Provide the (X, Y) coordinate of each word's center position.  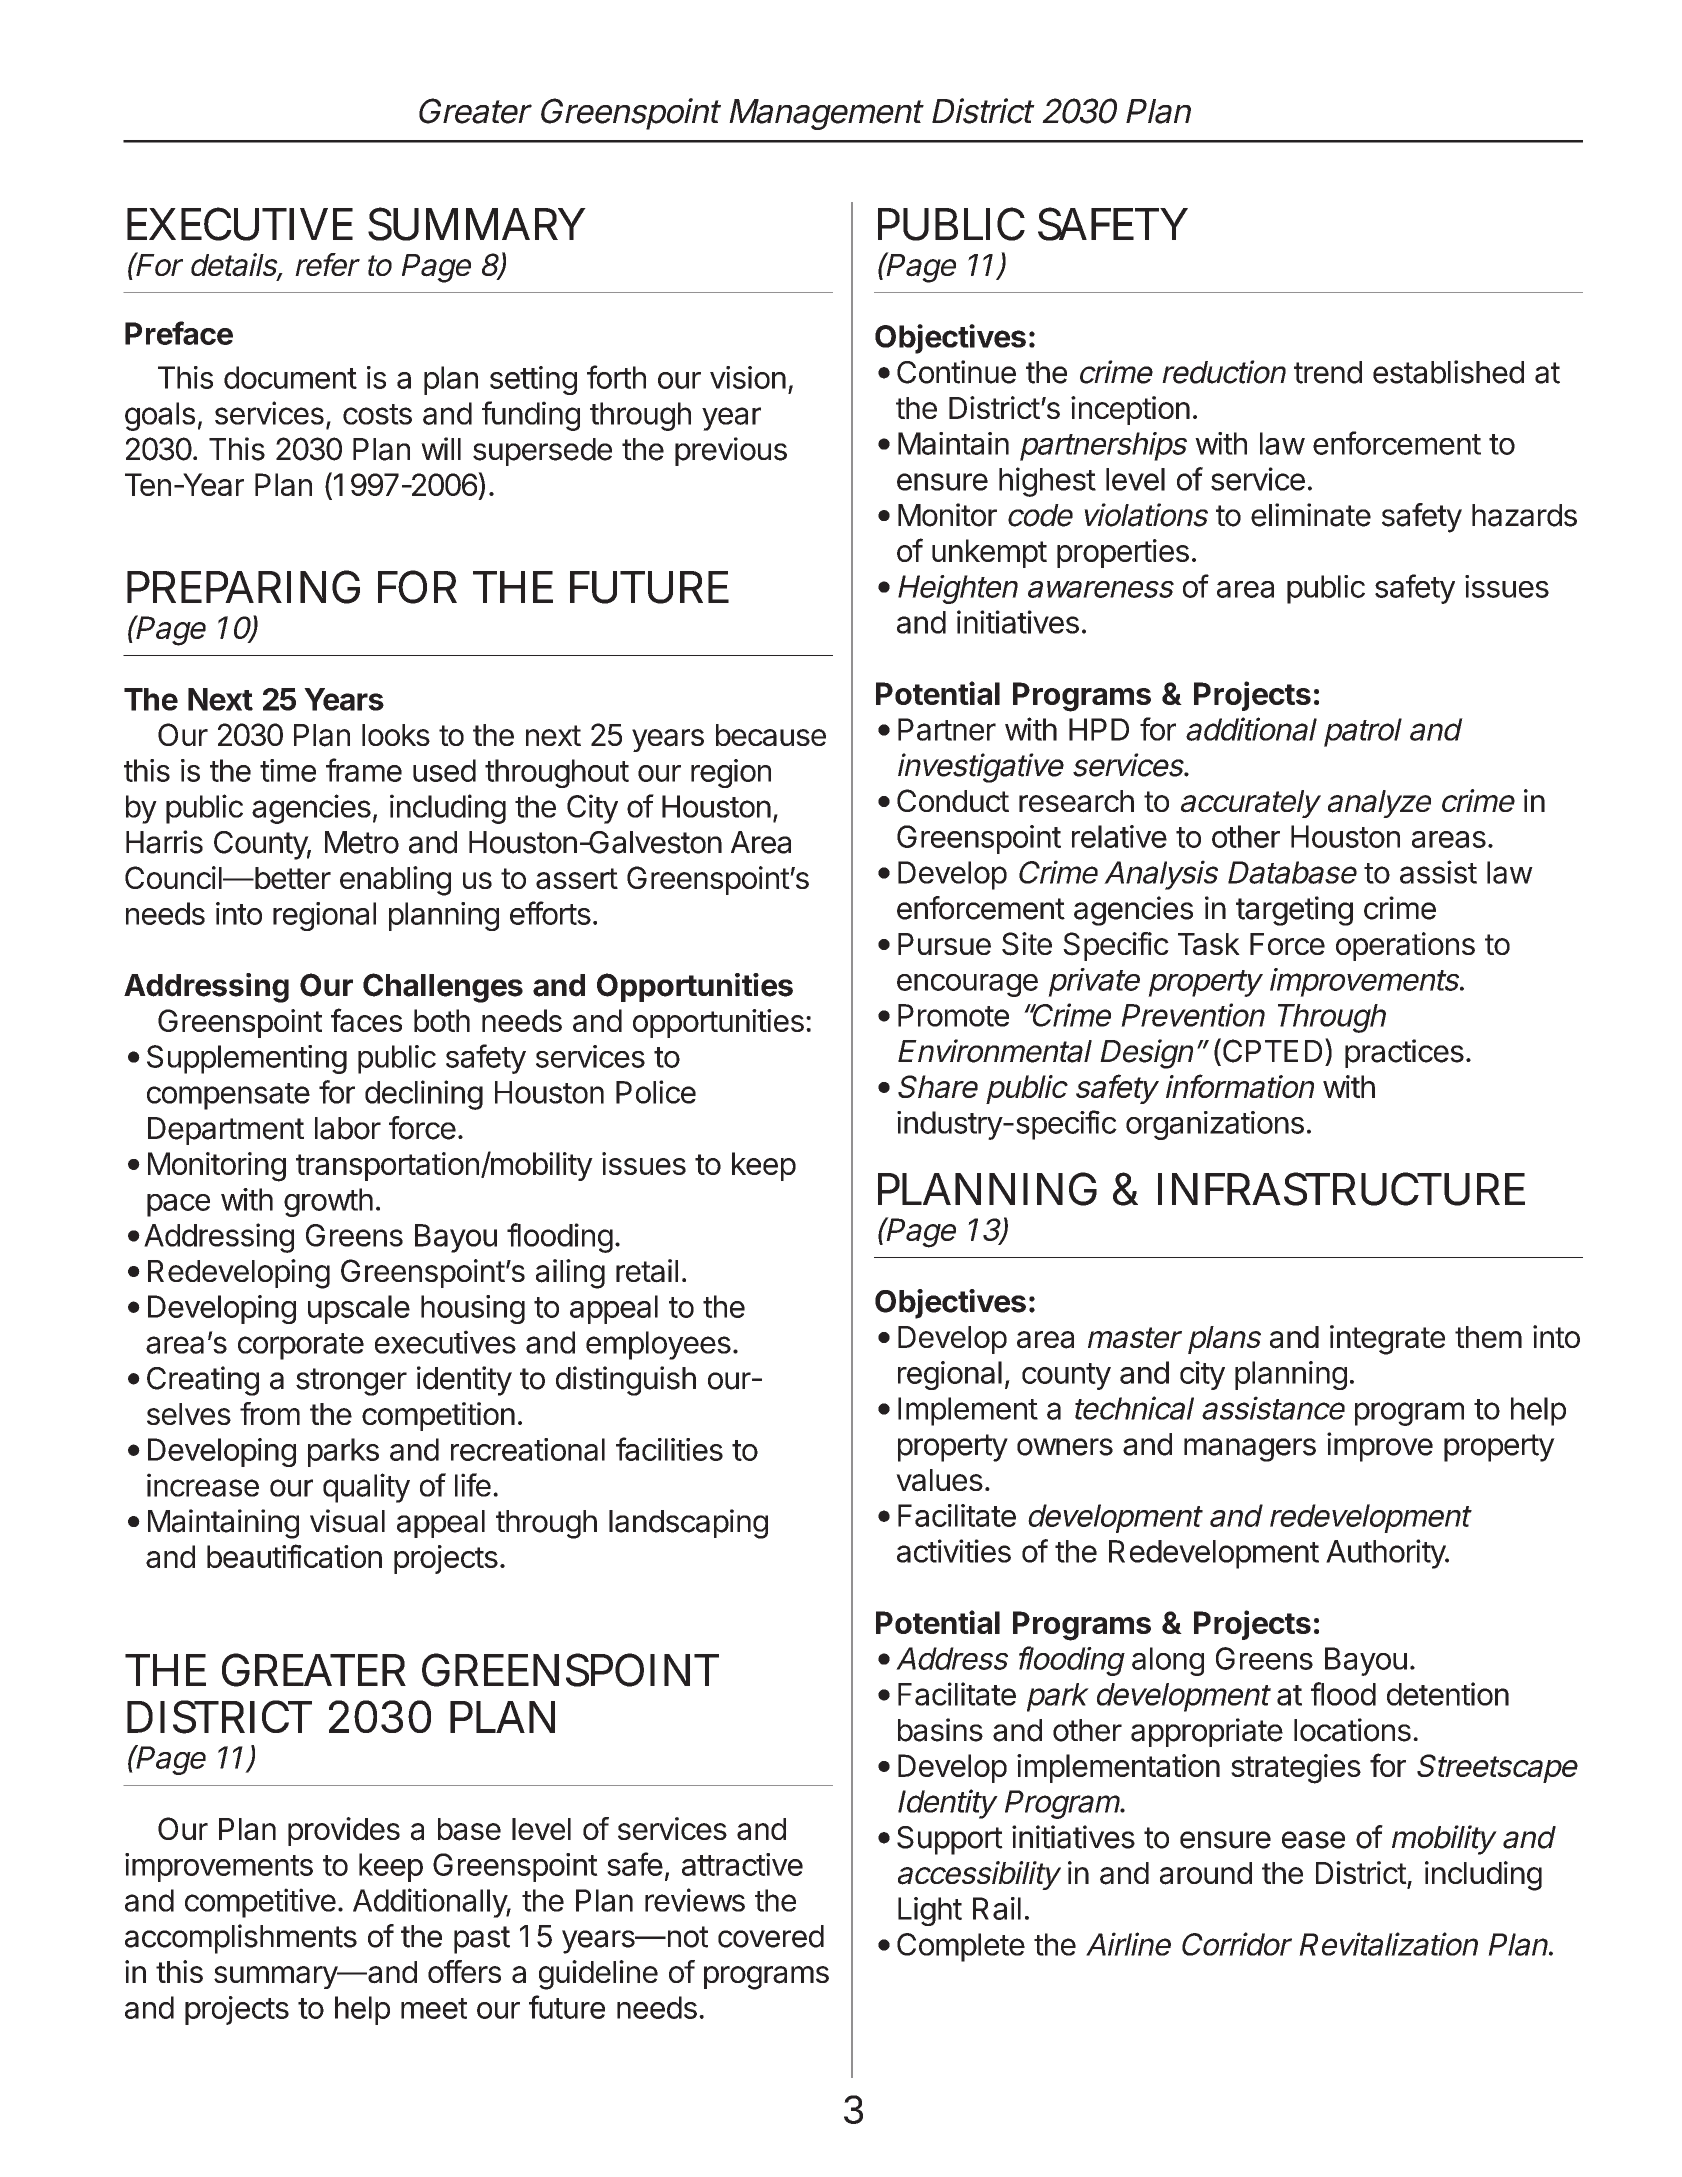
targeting (1294, 911)
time (288, 770)
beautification (294, 1556)
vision (748, 377)
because (771, 735)
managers (1250, 1450)
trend (1328, 372)
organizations (1215, 1125)
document (290, 377)
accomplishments (241, 1939)
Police (656, 1092)
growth (328, 1202)
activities (954, 1551)
